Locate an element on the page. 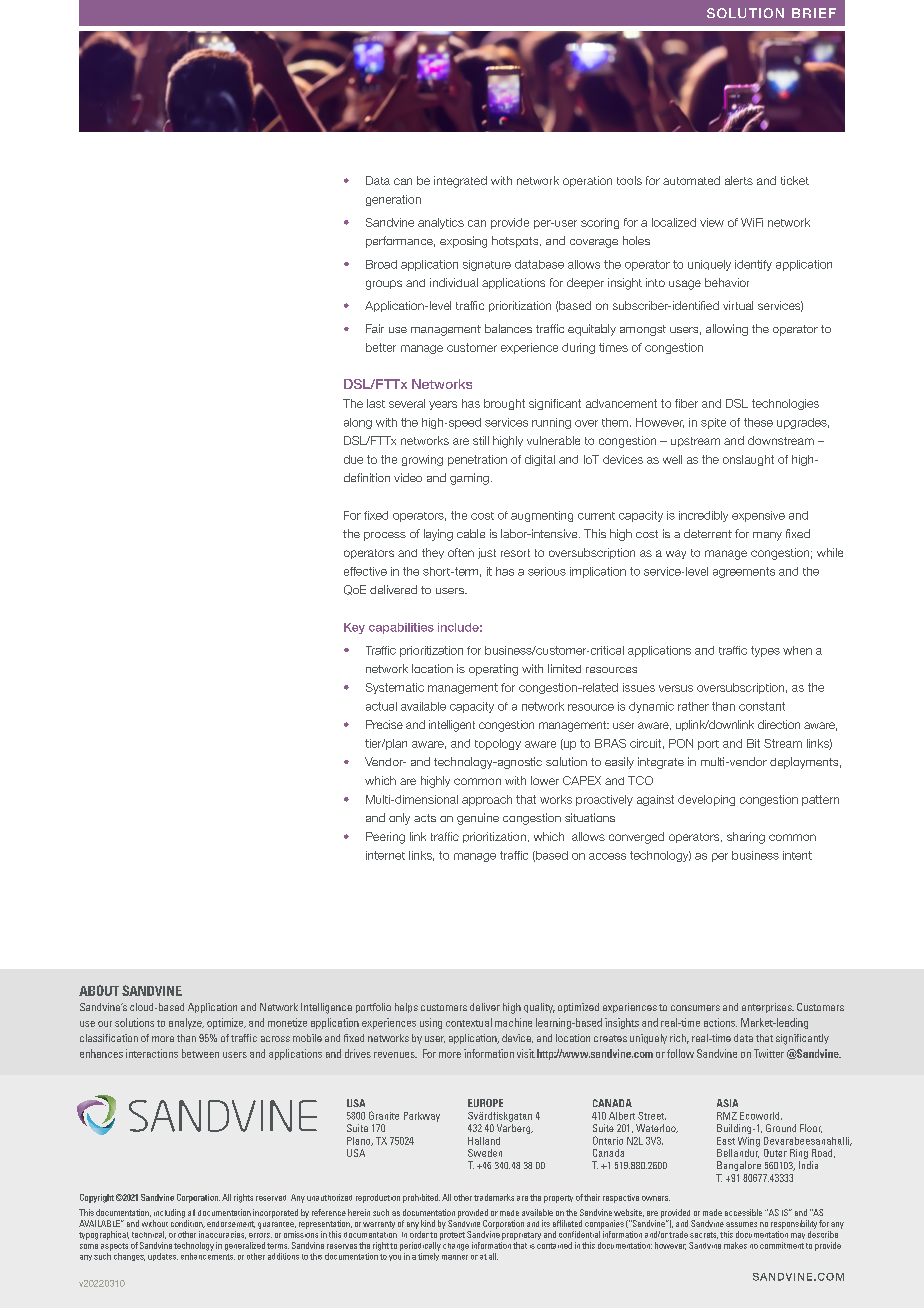  ABOUT is located at coordinates (99, 990).
